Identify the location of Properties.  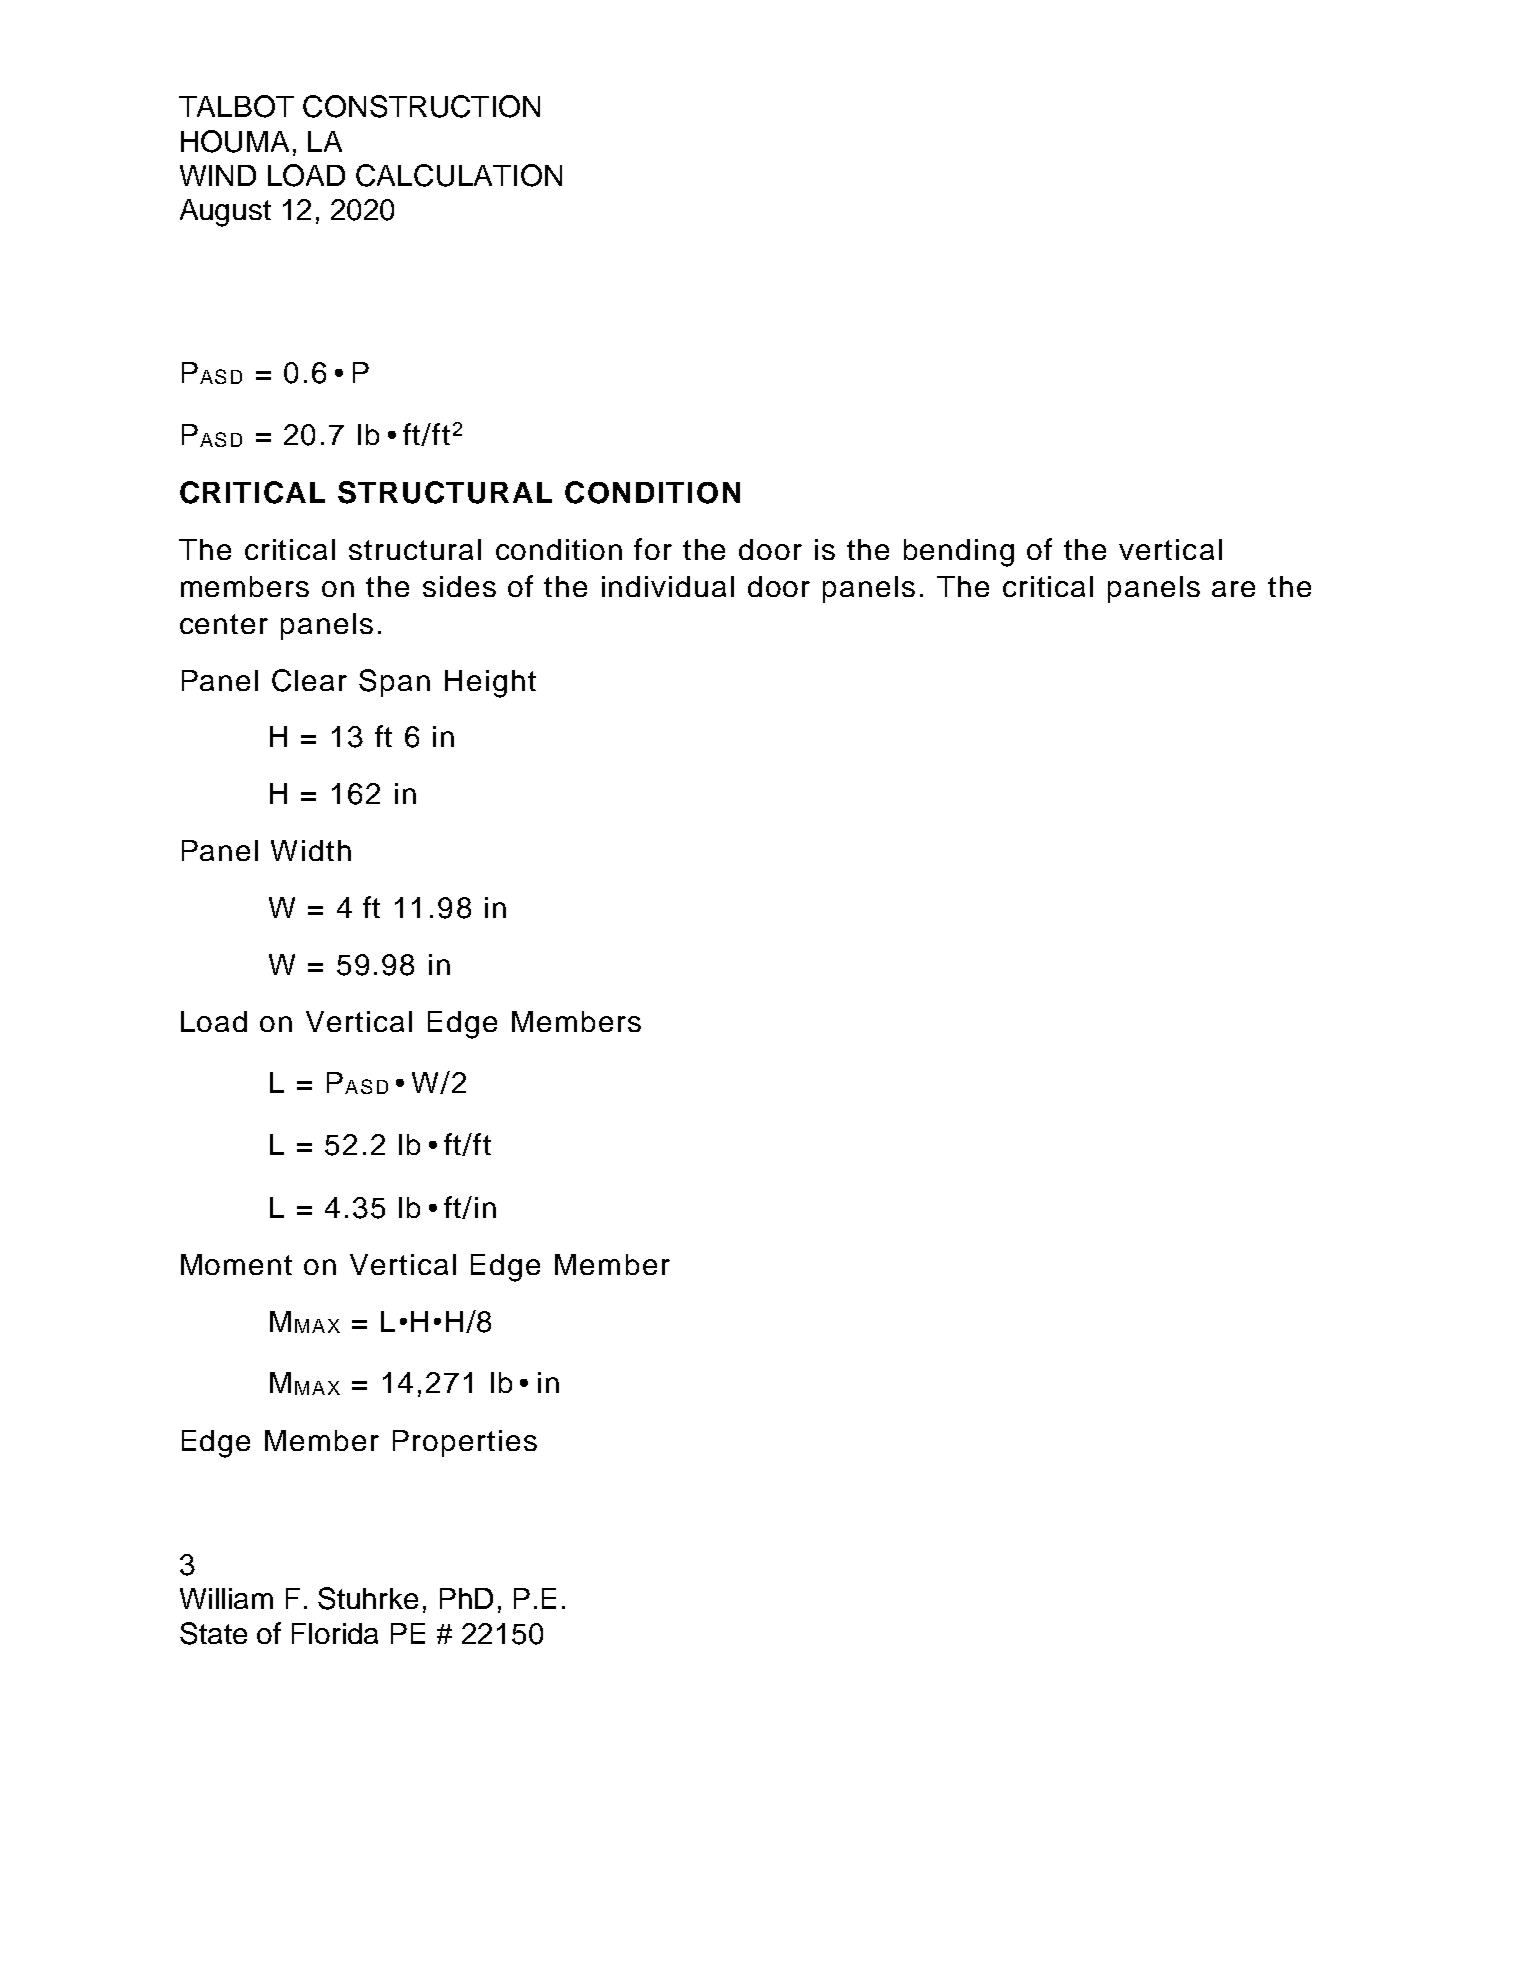
(465, 1443).
